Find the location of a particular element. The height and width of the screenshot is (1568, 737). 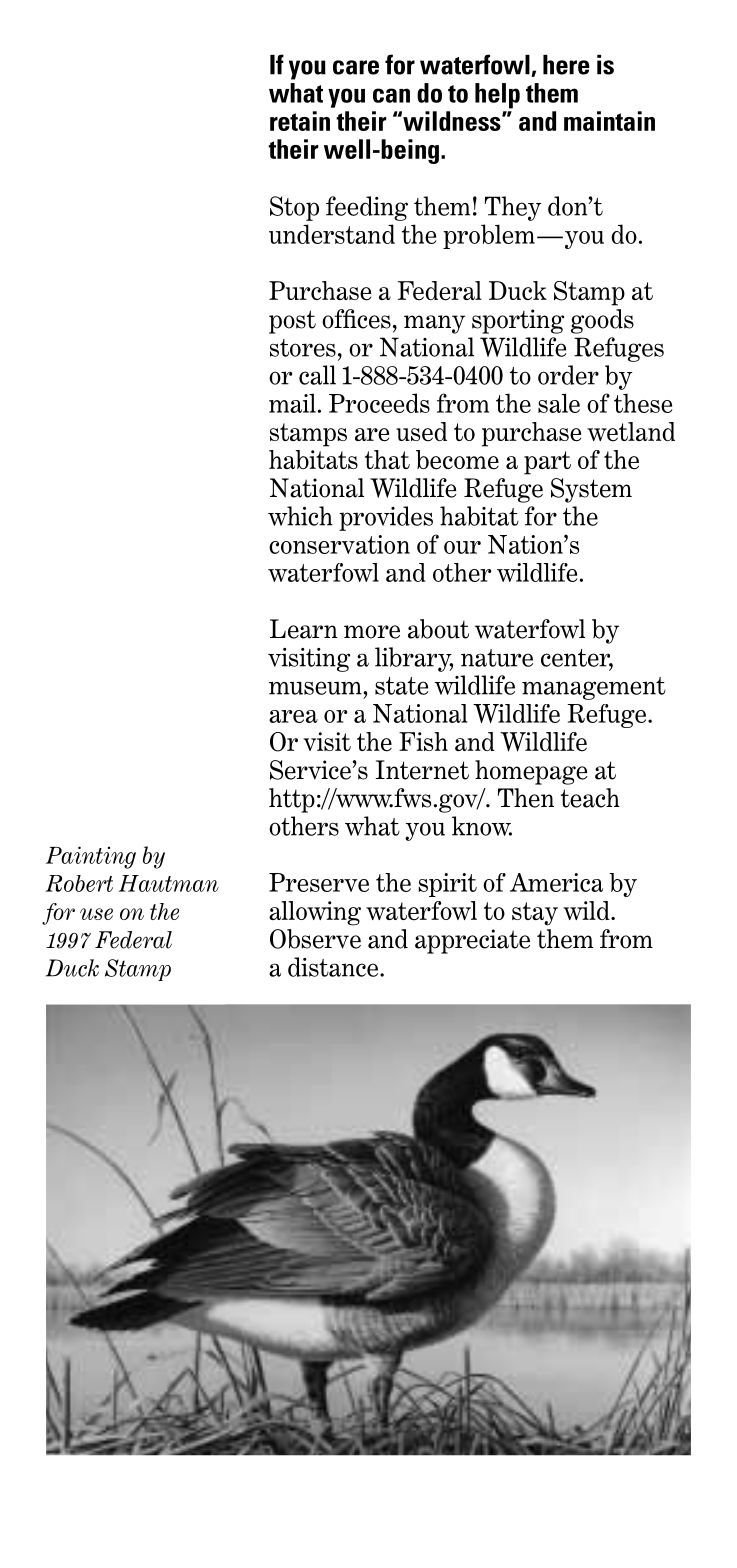

here is located at coordinates (566, 65).
